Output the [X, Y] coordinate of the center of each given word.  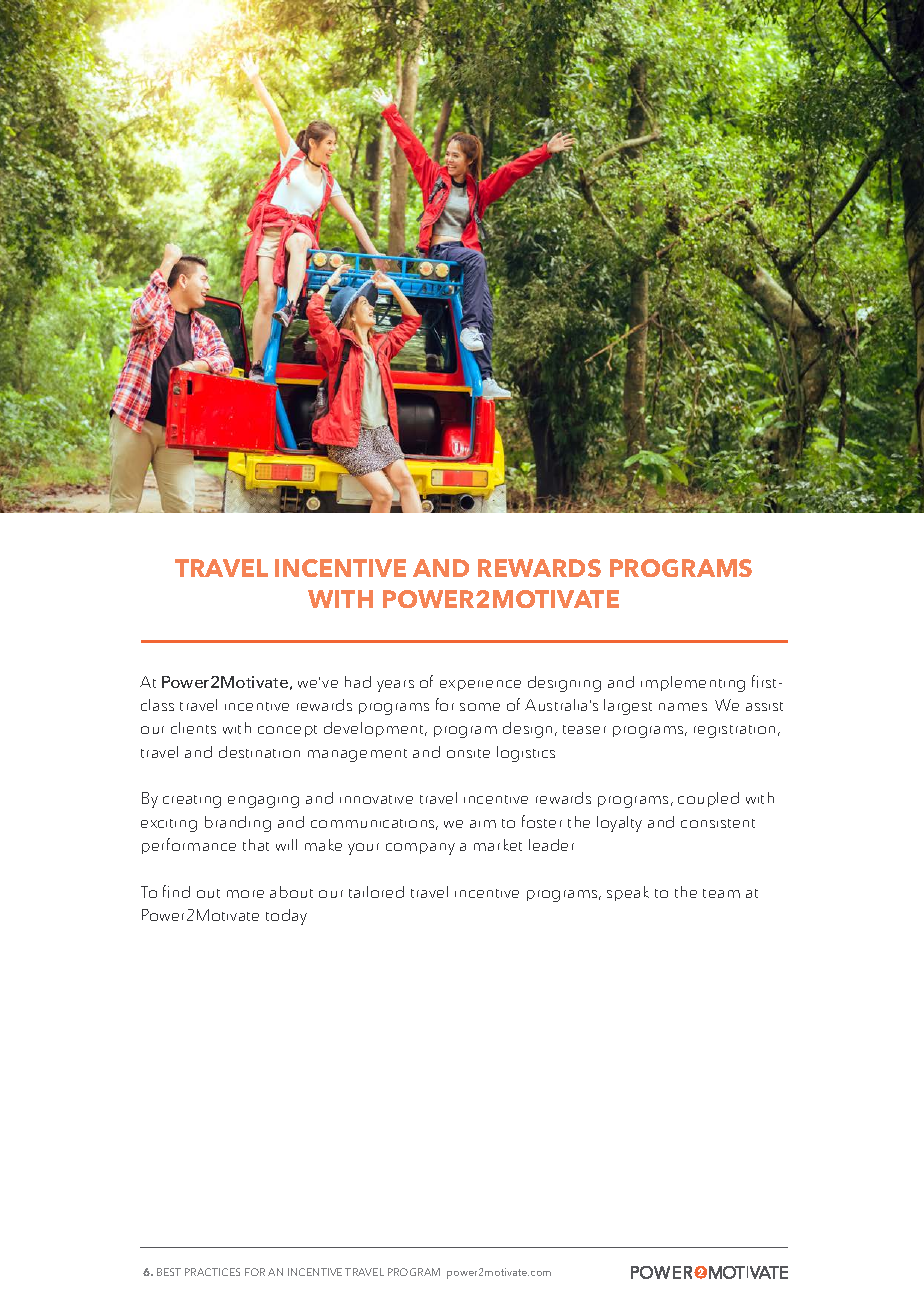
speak [628, 893]
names [683, 707]
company [420, 849]
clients [193, 728]
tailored [376, 892]
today [286, 917]
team [721, 893]
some [480, 707]
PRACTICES [212, 1272]
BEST [169, 1272]
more [245, 894]
